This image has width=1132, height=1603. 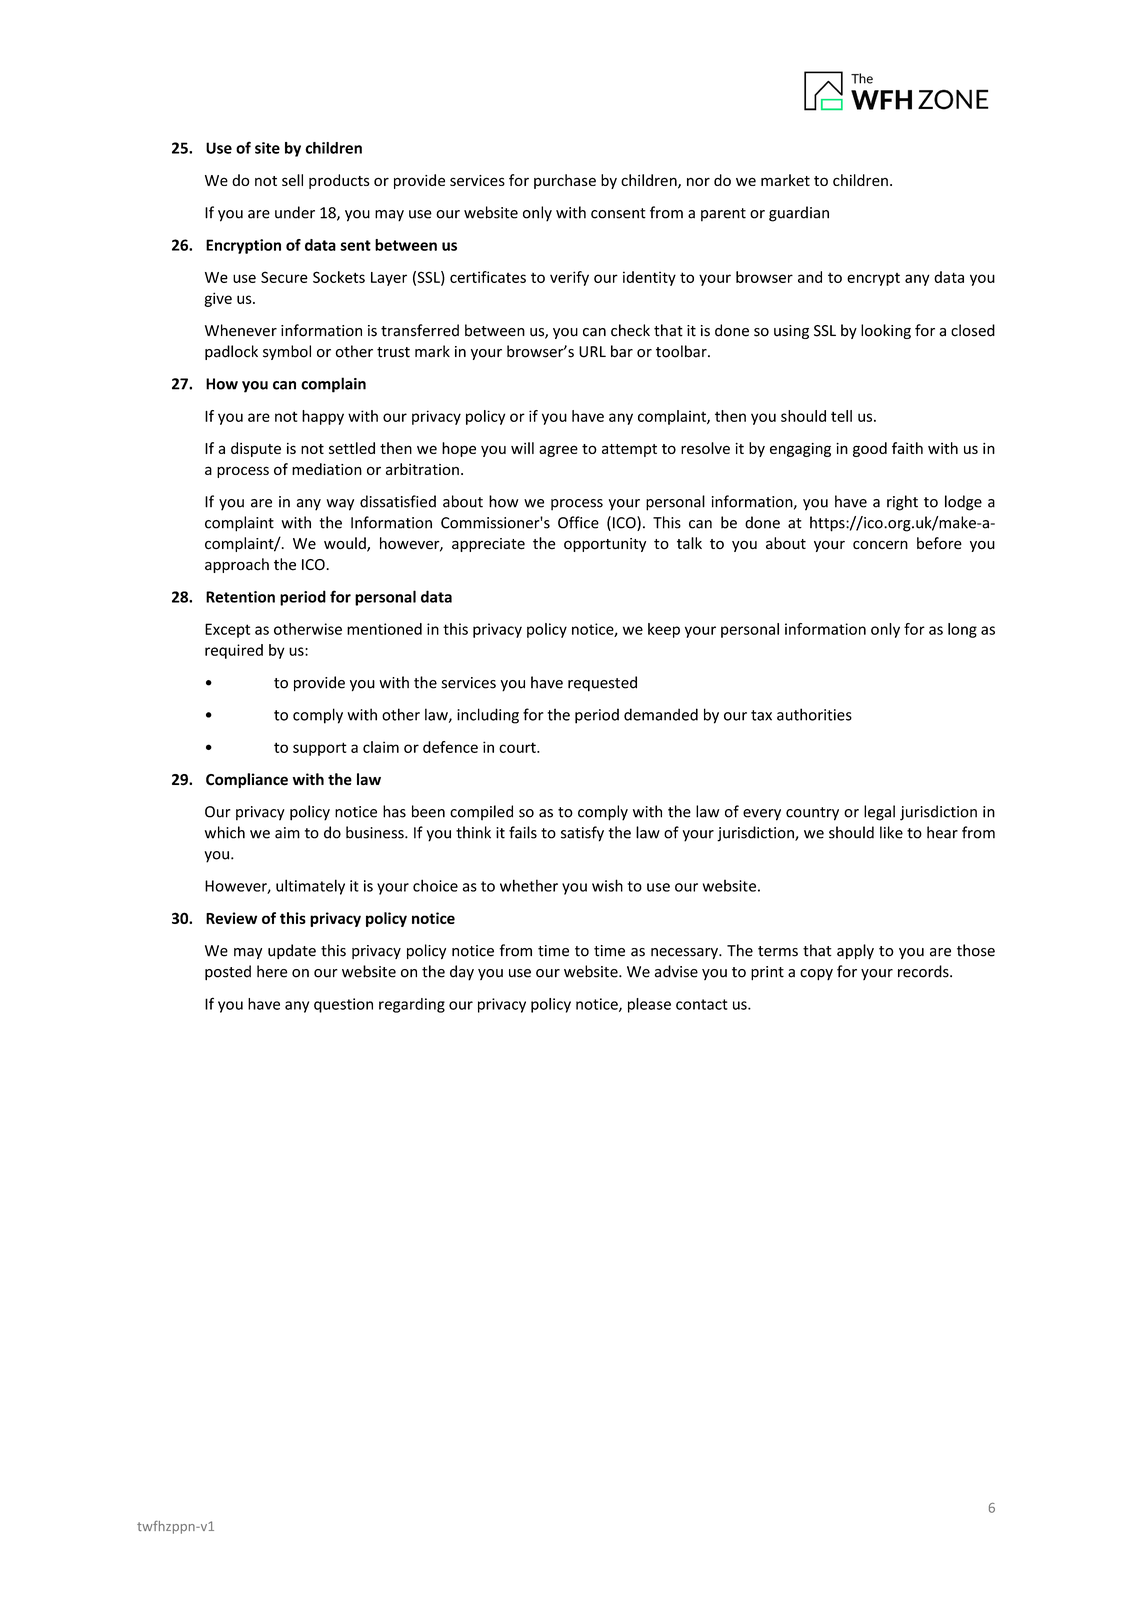 I want to click on legal, so click(x=879, y=813).
